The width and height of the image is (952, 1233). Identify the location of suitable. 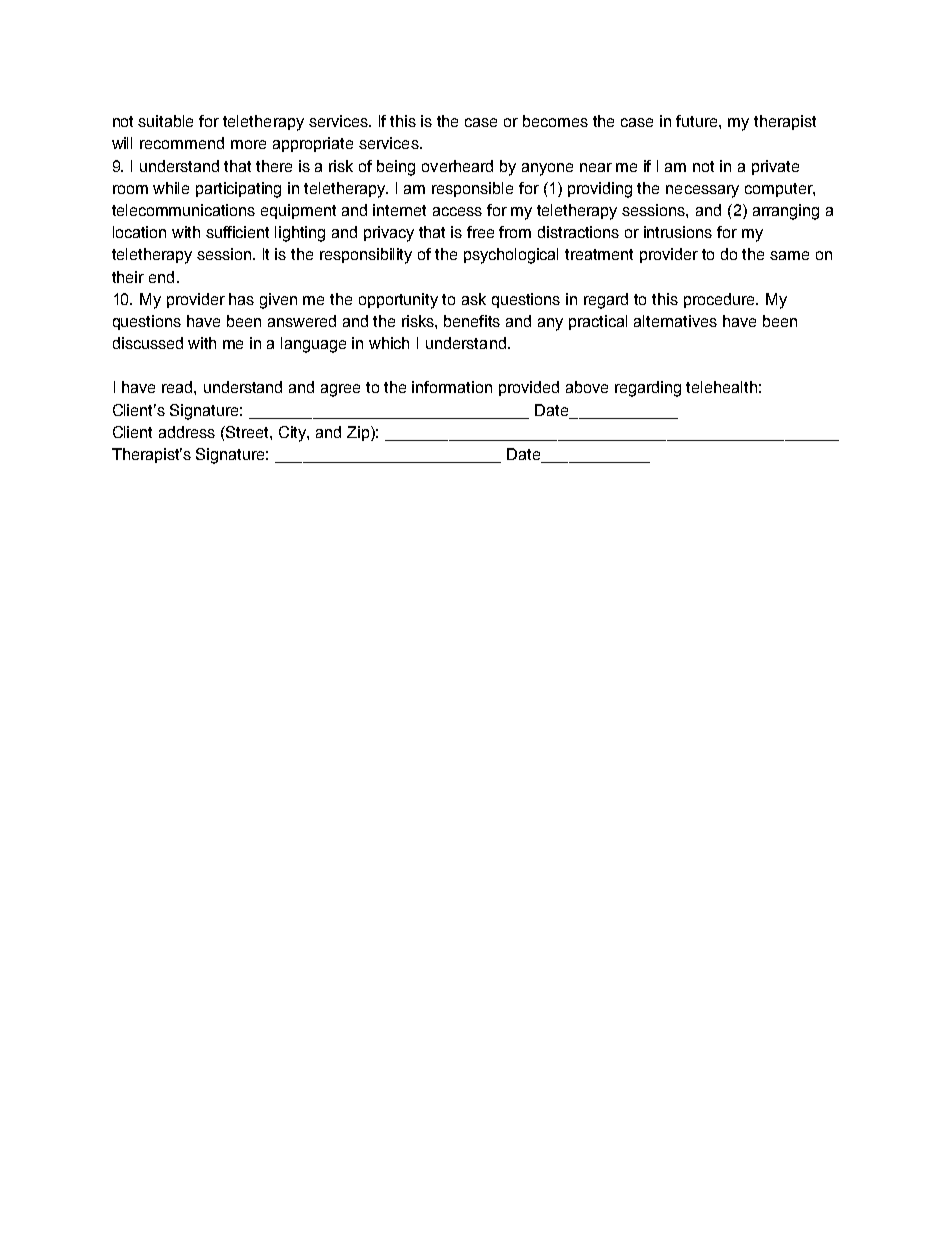
(165, 121).
